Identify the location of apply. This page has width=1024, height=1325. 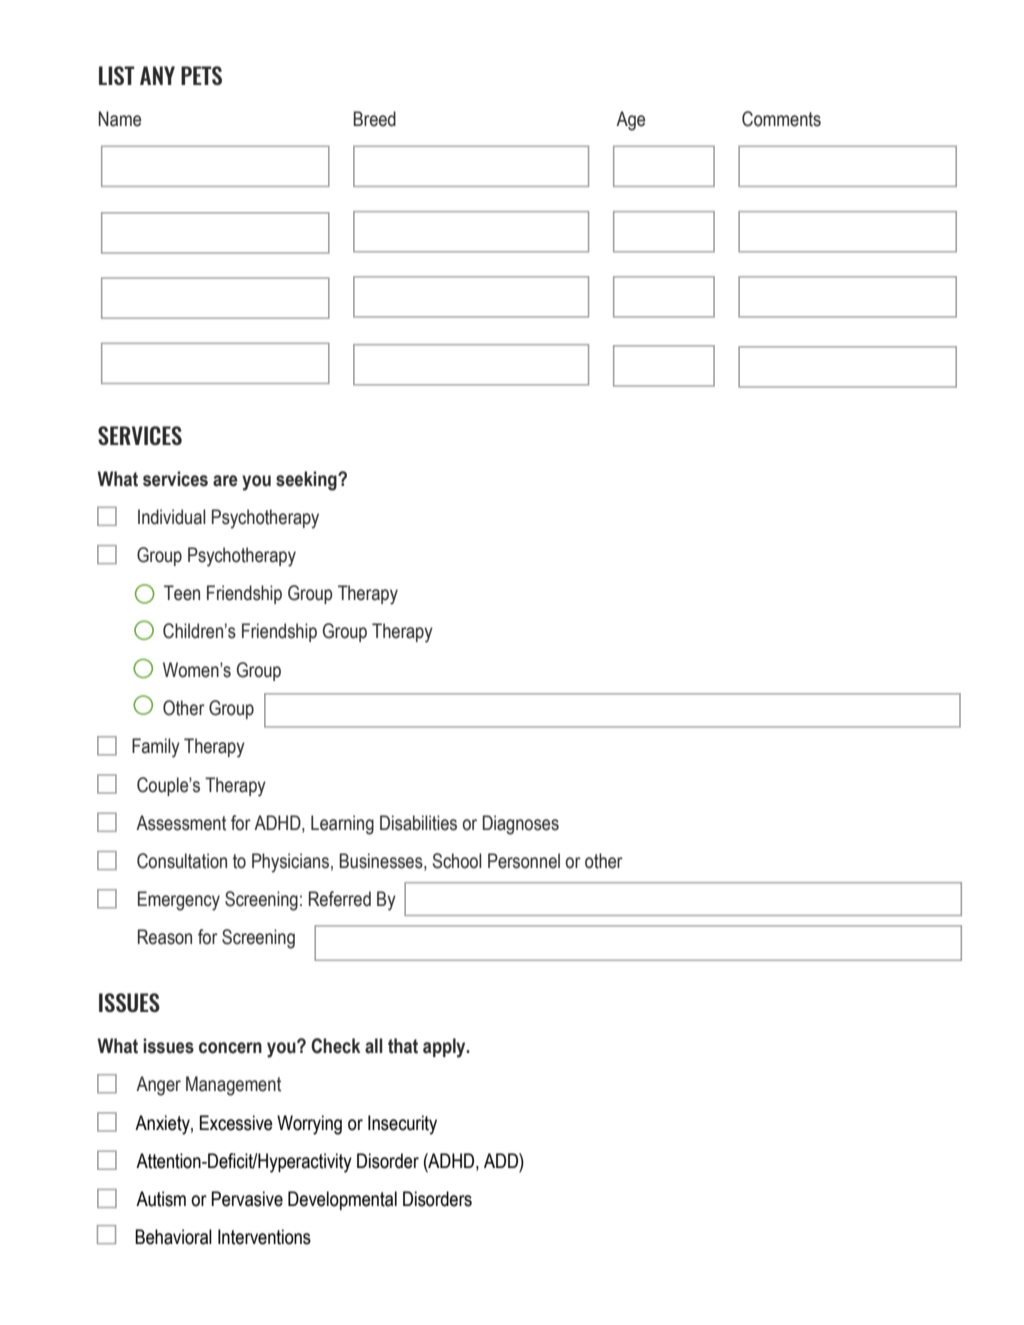
(445, 1048).
